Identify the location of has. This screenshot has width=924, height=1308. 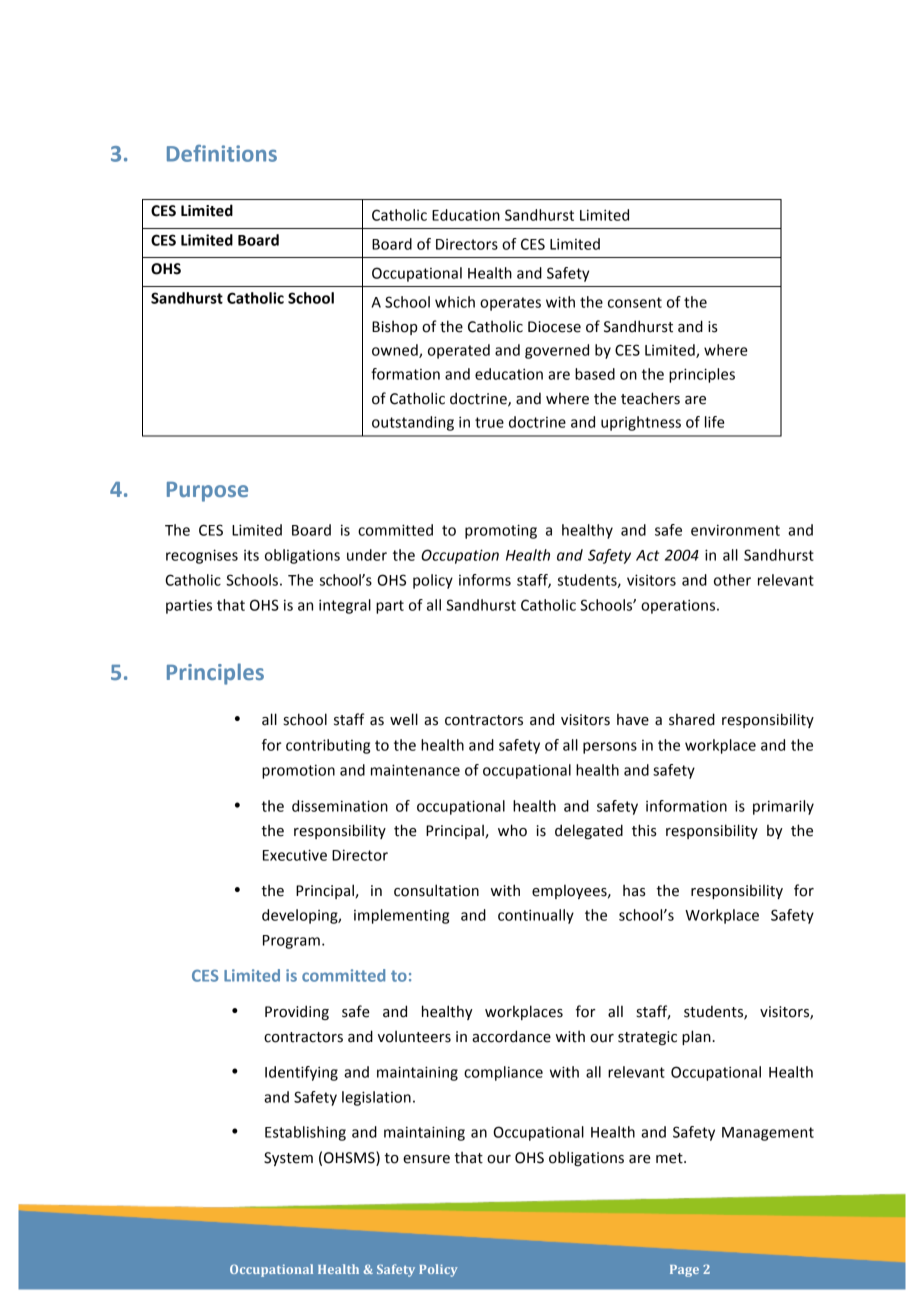
(634, 890).
